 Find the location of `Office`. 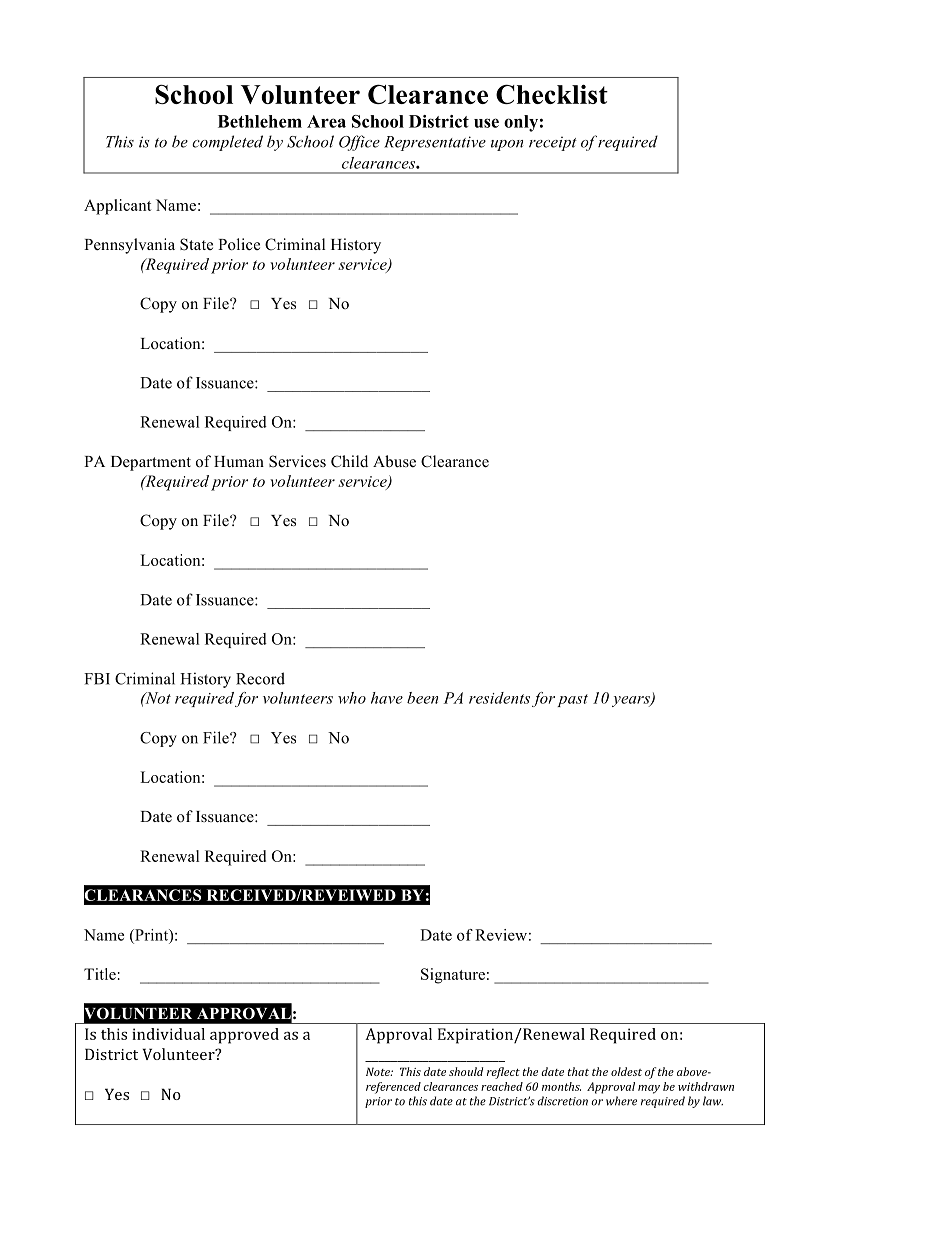

Office is located at coordinates (359, 143).
